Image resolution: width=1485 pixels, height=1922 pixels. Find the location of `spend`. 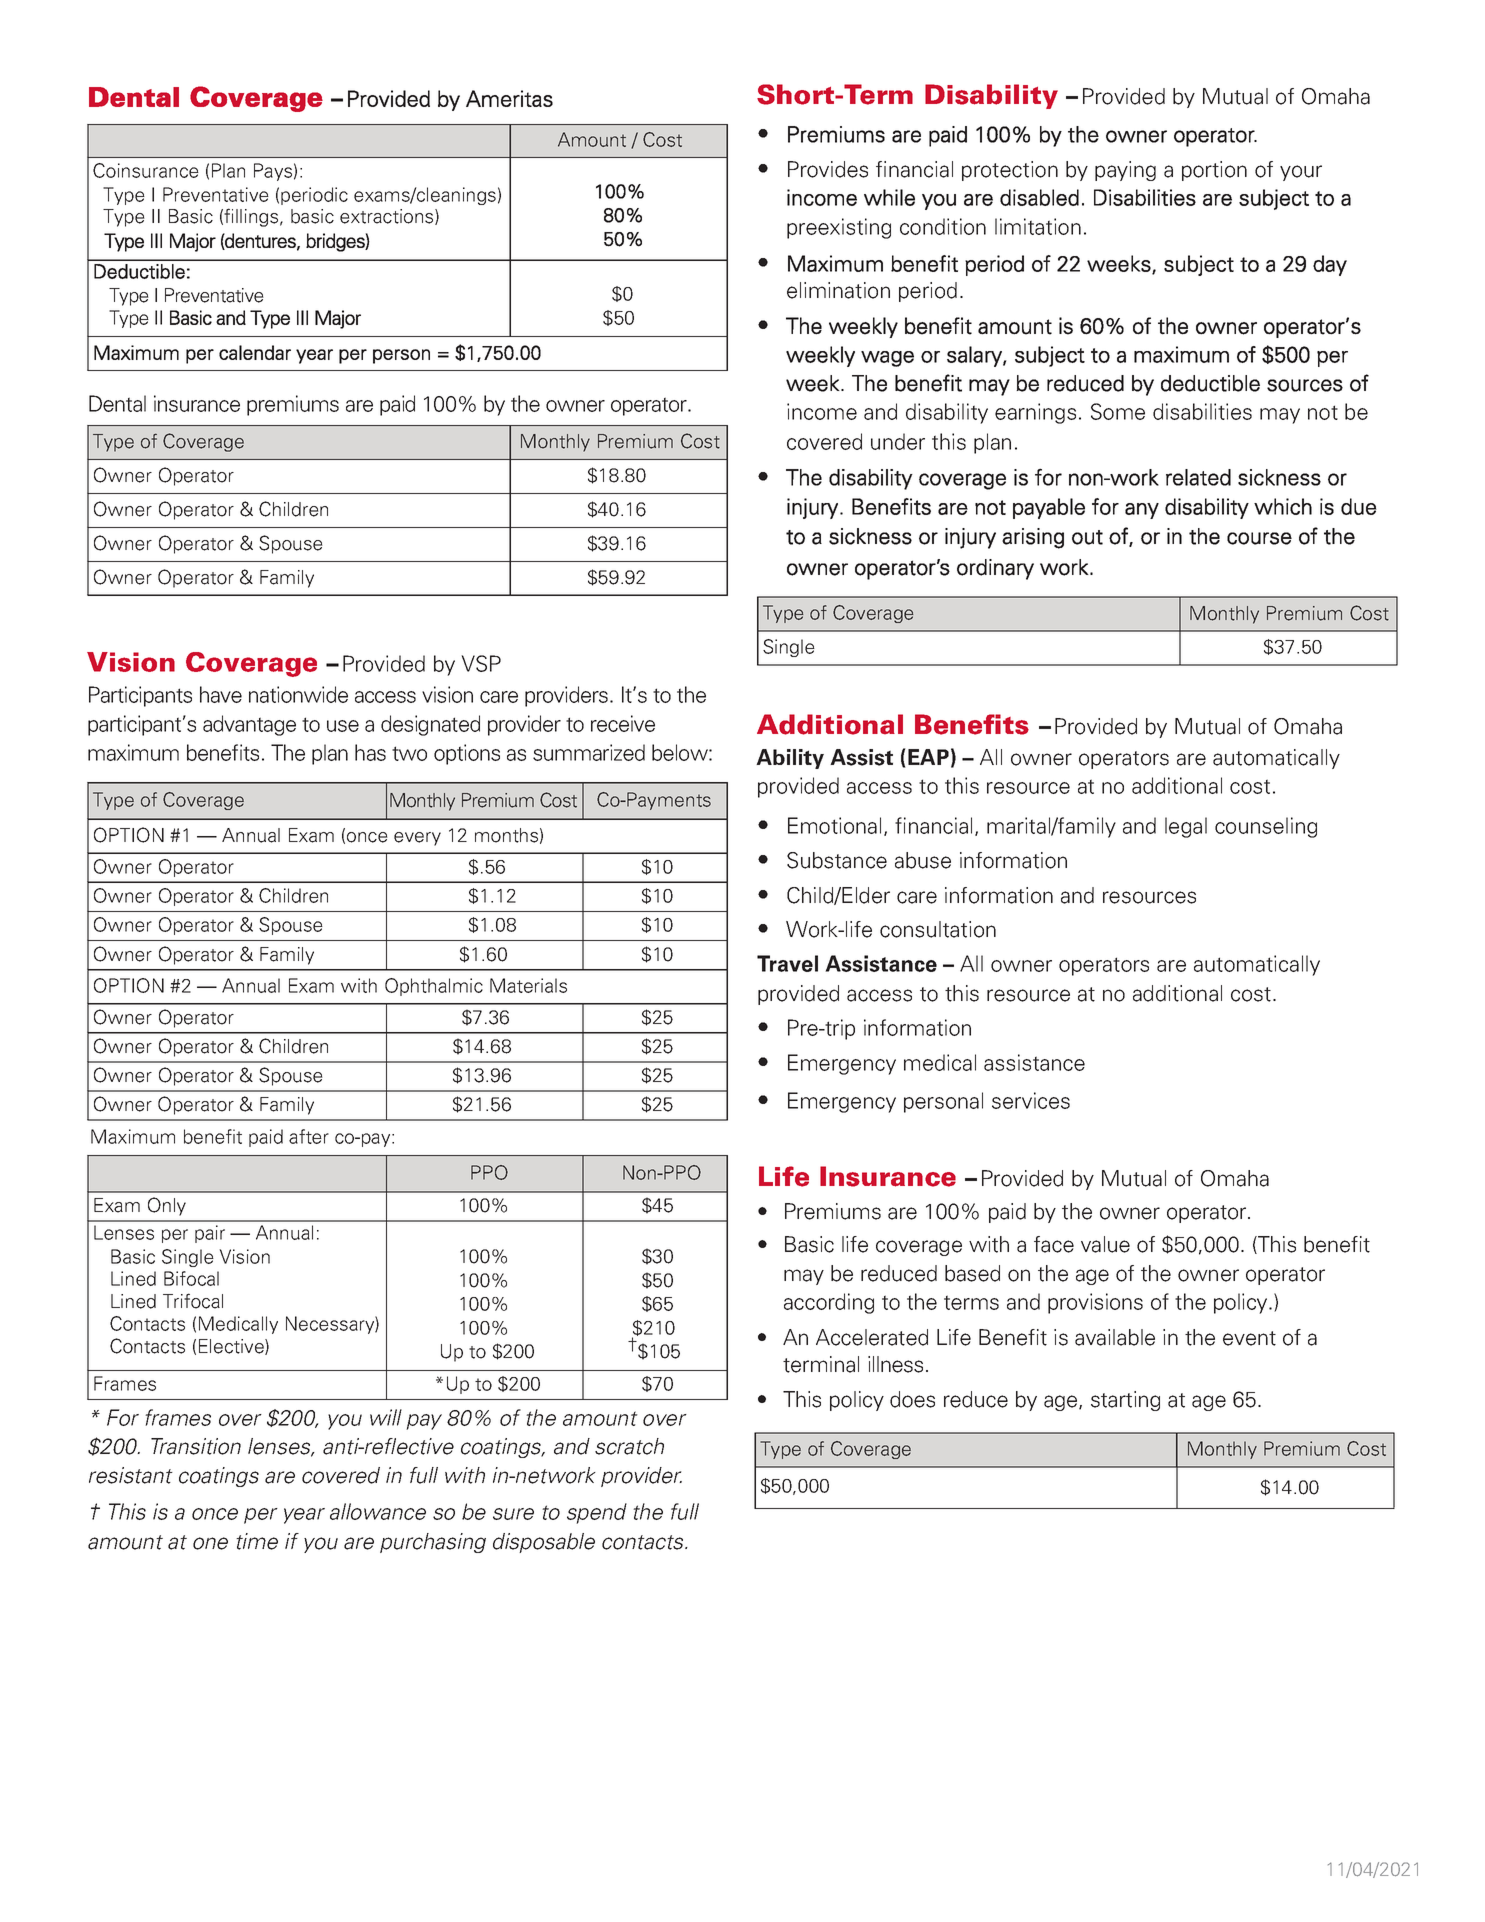

spend is located at coordinates (597, 1513).
